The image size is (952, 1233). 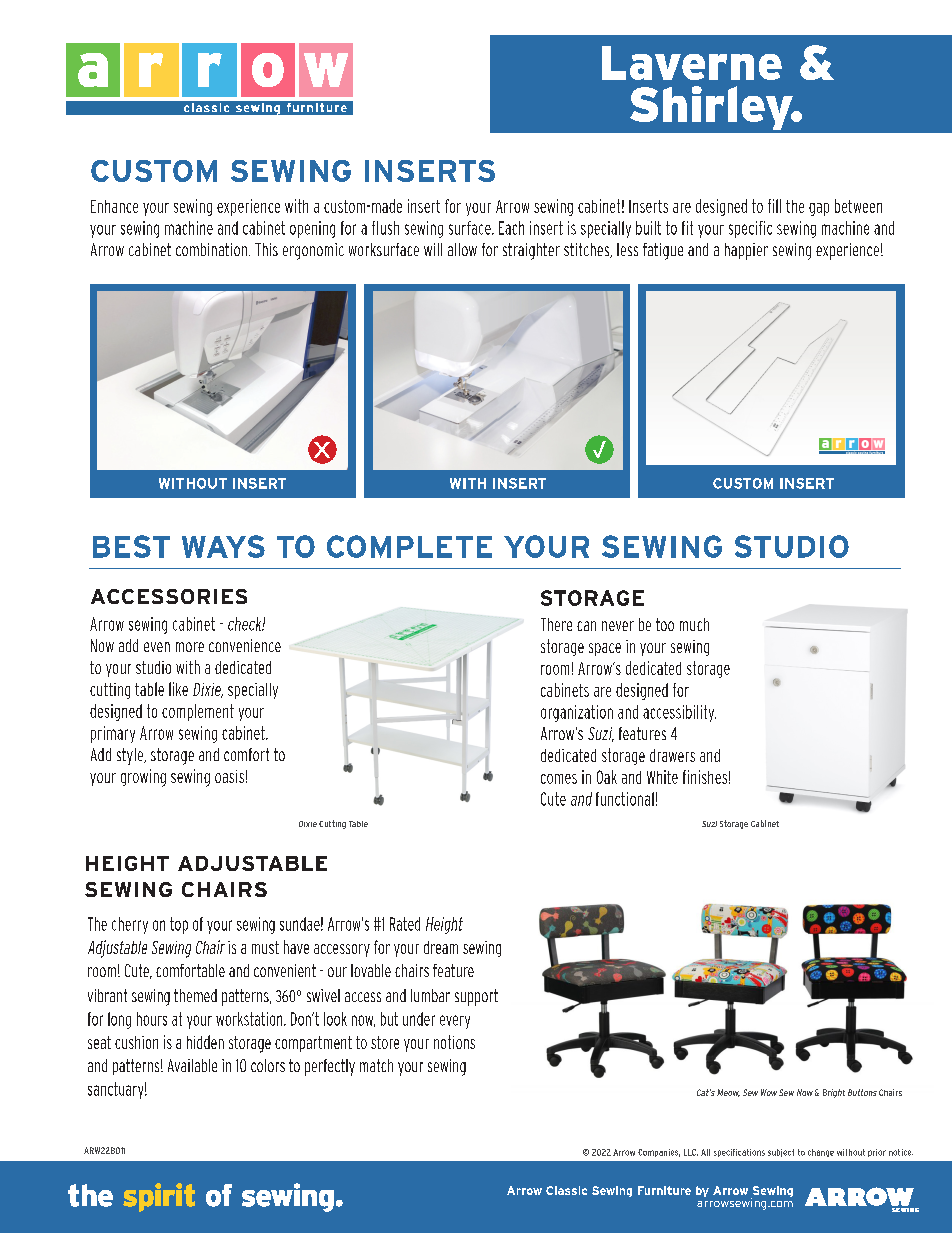 What do you see at coordinates (511, 228) in the document?
I see `Each` at bounding box center [511, 228].
